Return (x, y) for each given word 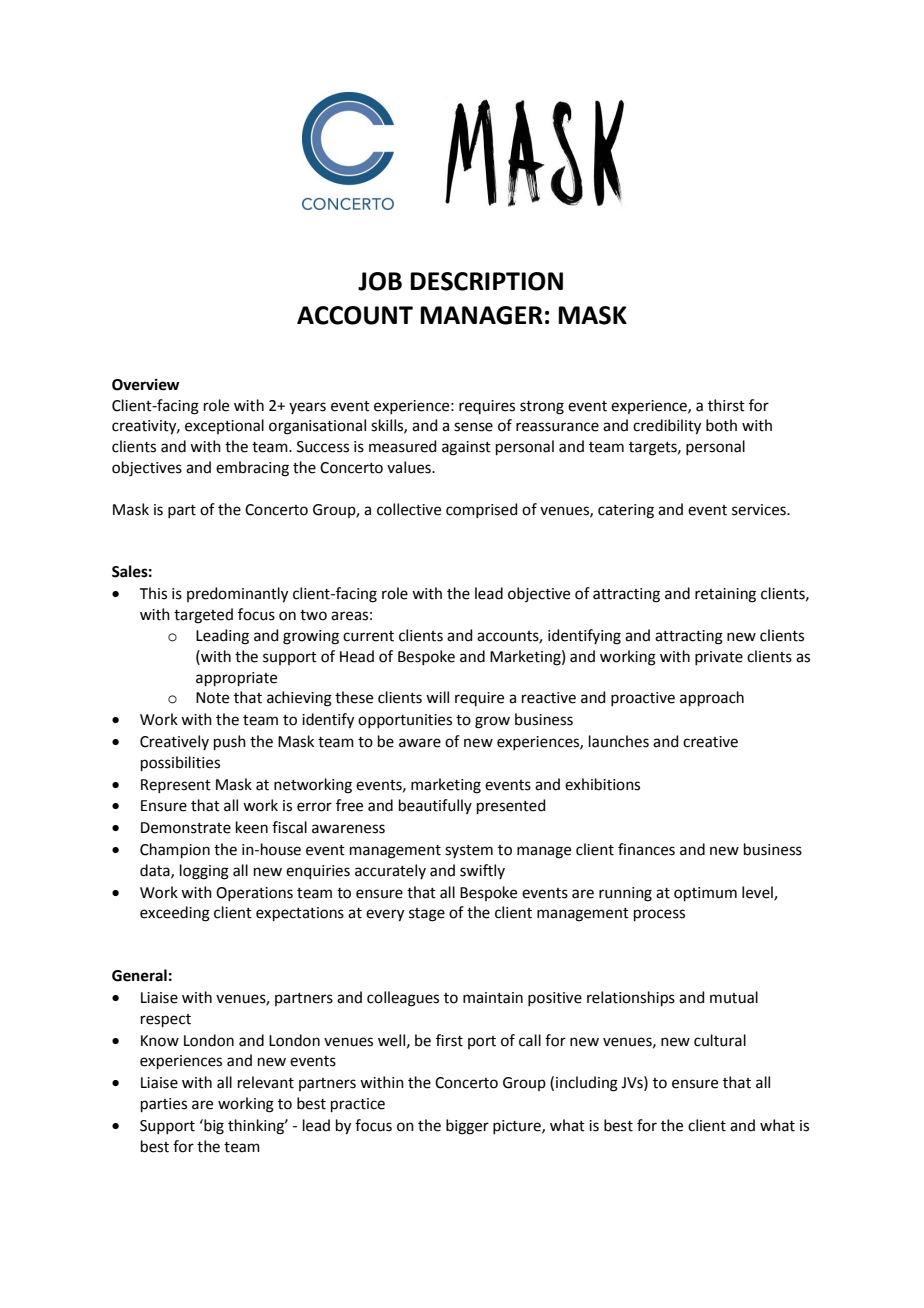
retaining (725, 595)
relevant (266, 1082)
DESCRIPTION (486, 281)
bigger (467, 1127)
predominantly (237, 595)
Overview (146, 384)
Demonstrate (186, 828)
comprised (482, 510)
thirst (726, 405)
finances (646, 849)
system (469, 851)
